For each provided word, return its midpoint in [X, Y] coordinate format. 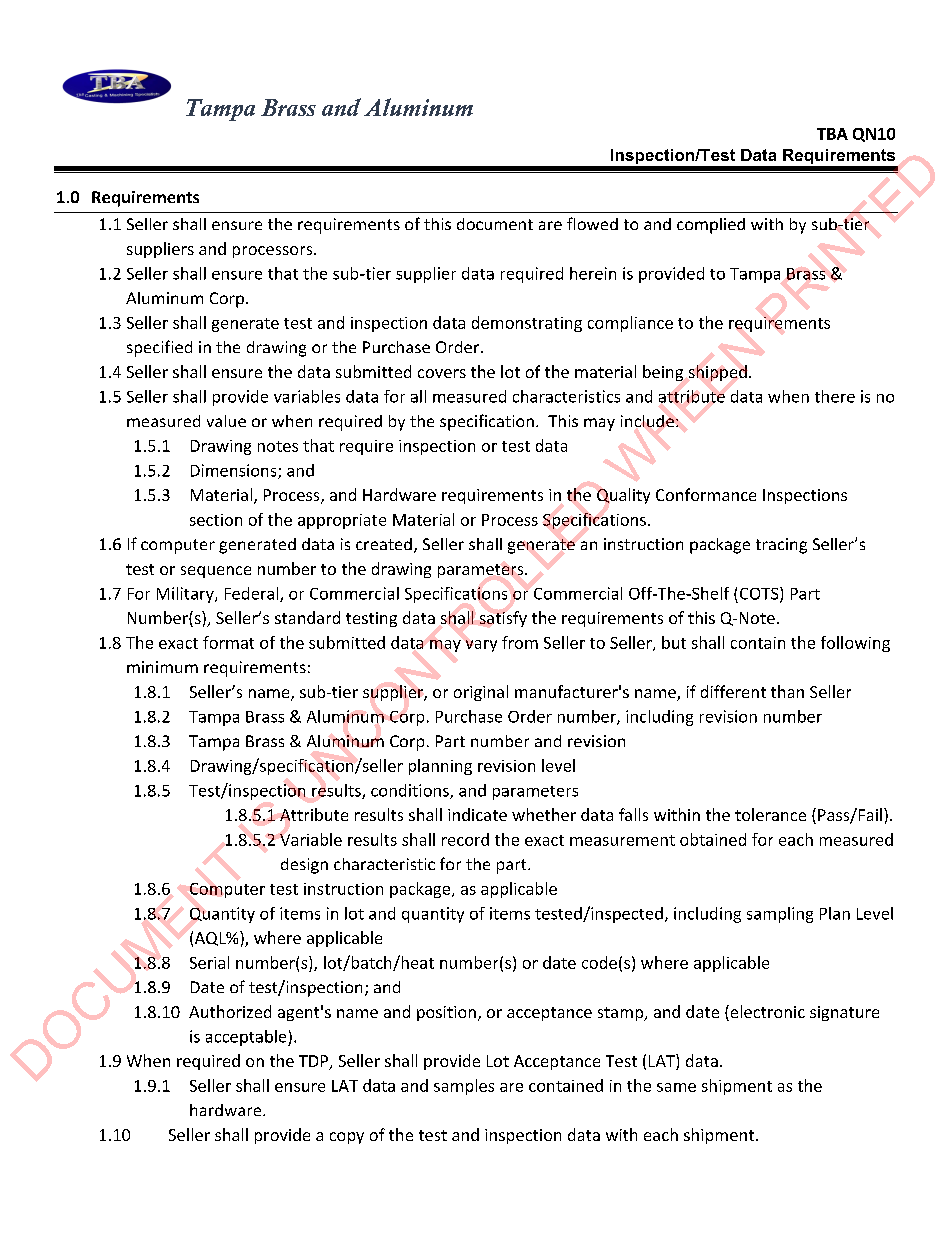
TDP [315, 1062]
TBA [832, 134]
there [835, 396]
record [465, 839]
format [228, 642]
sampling [780, 915]
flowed [592, 223]
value [226, 421]
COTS [760, 594]
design [304, 866]
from [520, 642]
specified [159, 348]
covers [442, 373]
